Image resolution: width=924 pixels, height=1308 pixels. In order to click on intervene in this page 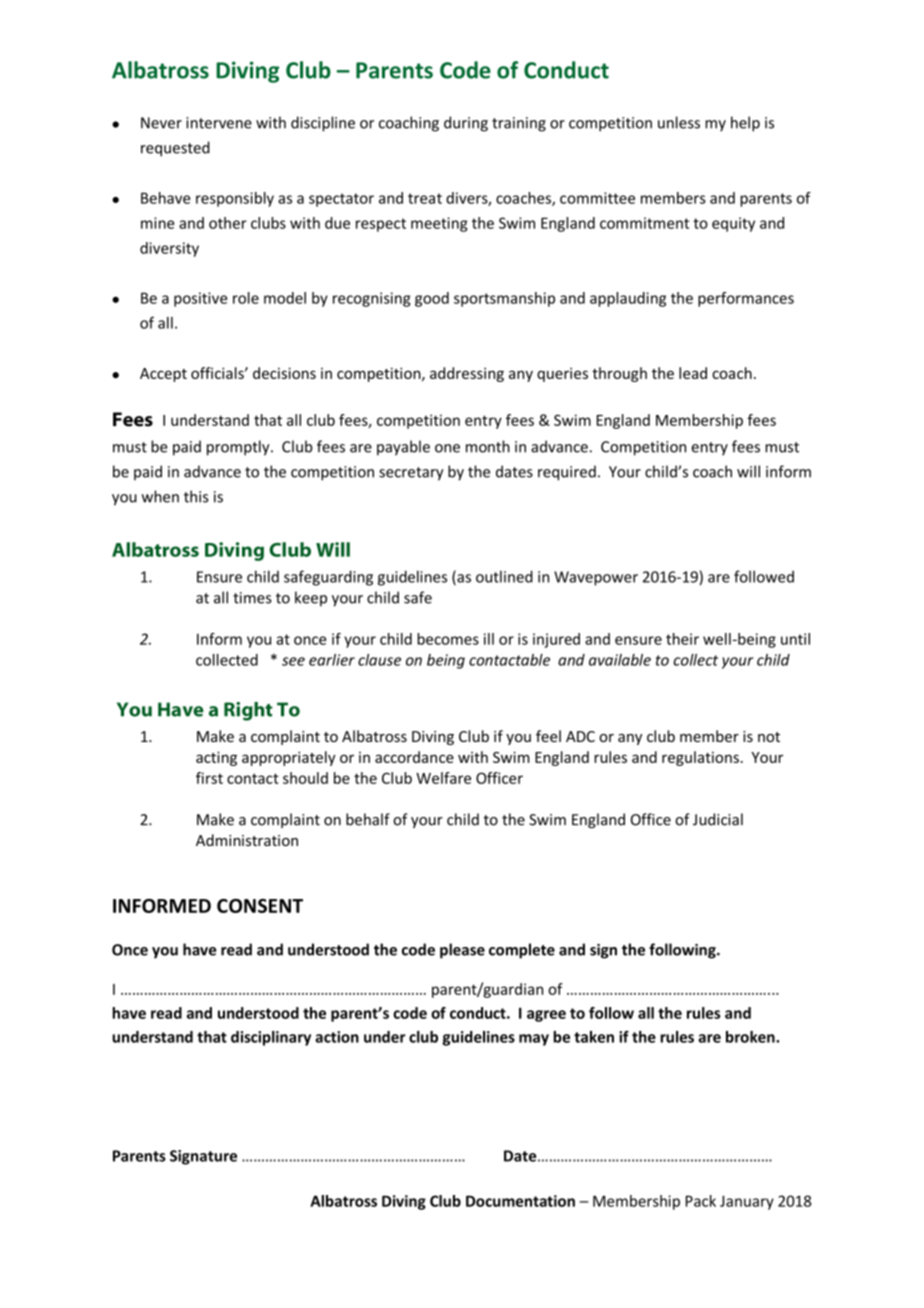, I will do `click(219, 123)`.
